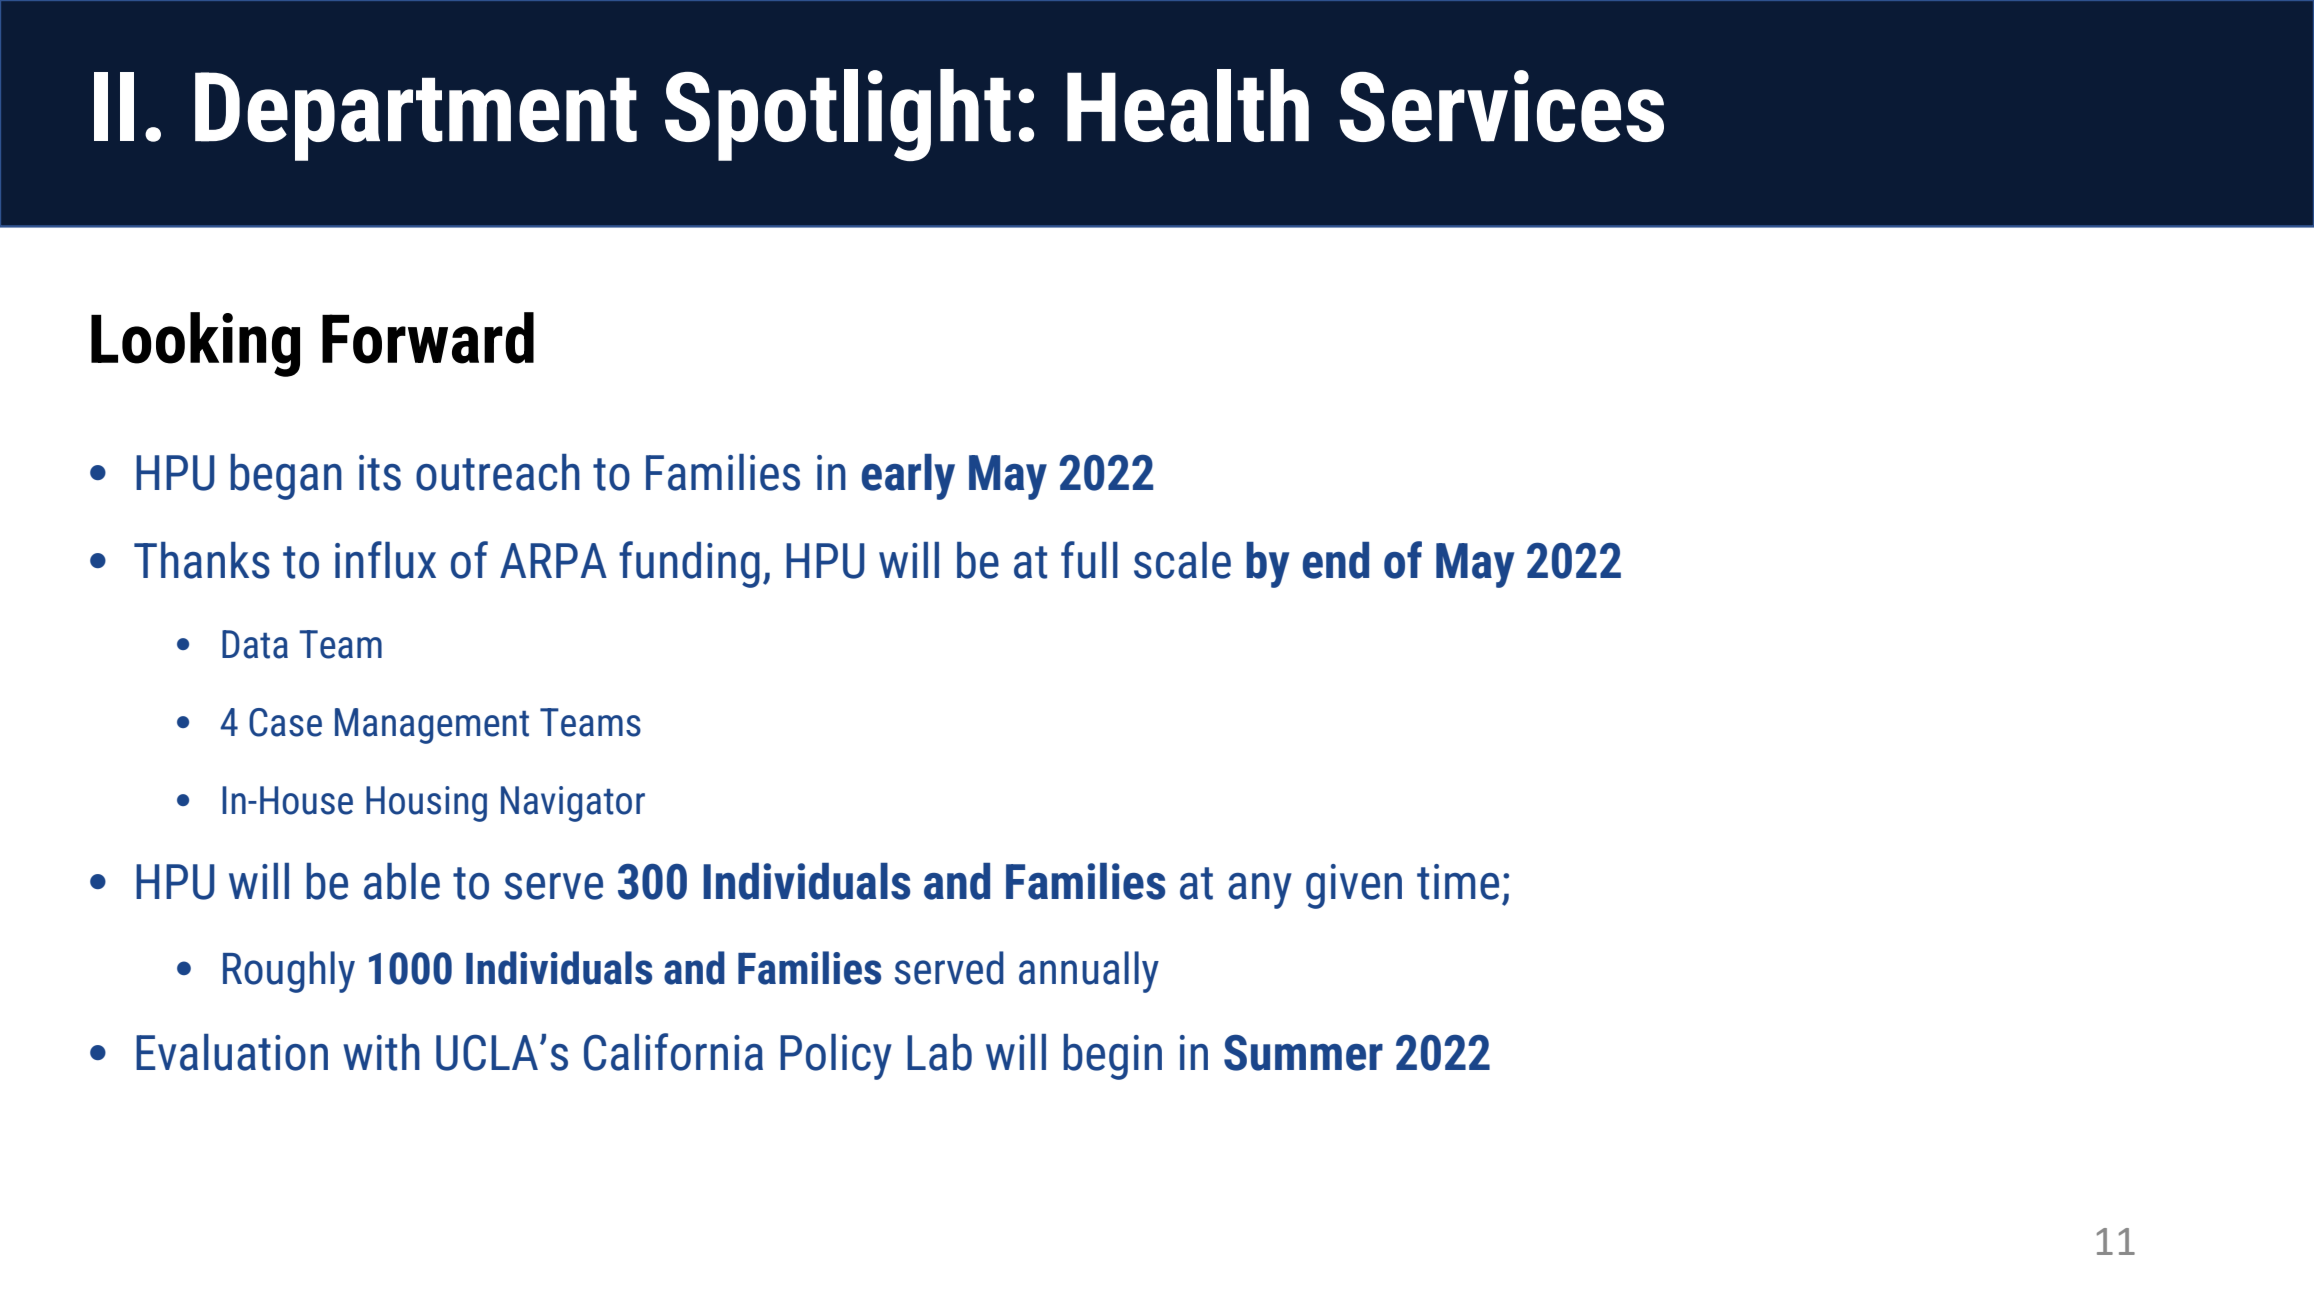 The height and width of the screenshot is (1301, 2314). I want to click on with, so click(381, 1052).
